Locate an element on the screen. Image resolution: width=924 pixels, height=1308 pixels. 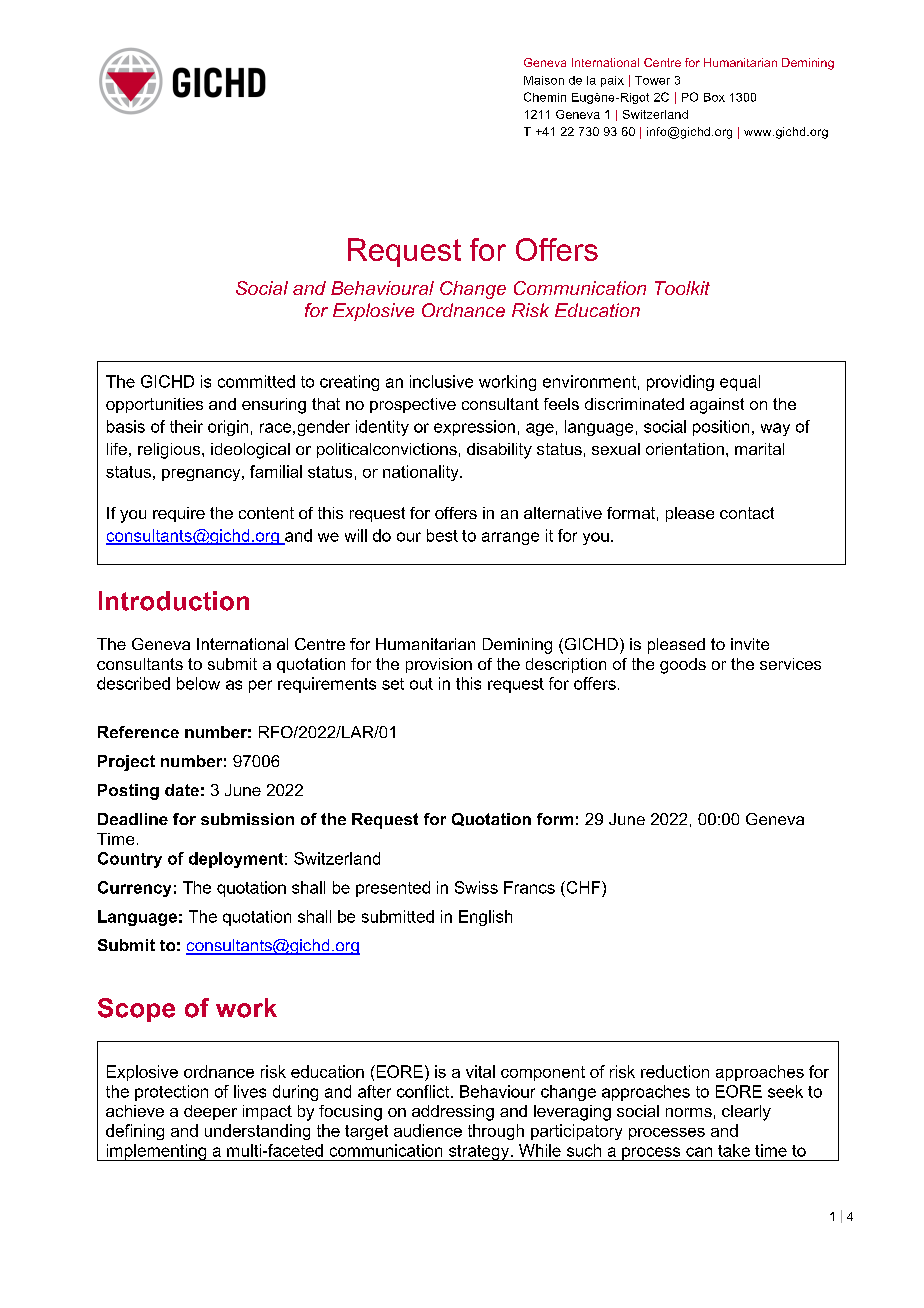
provision is located at coordinates (439, 665).
